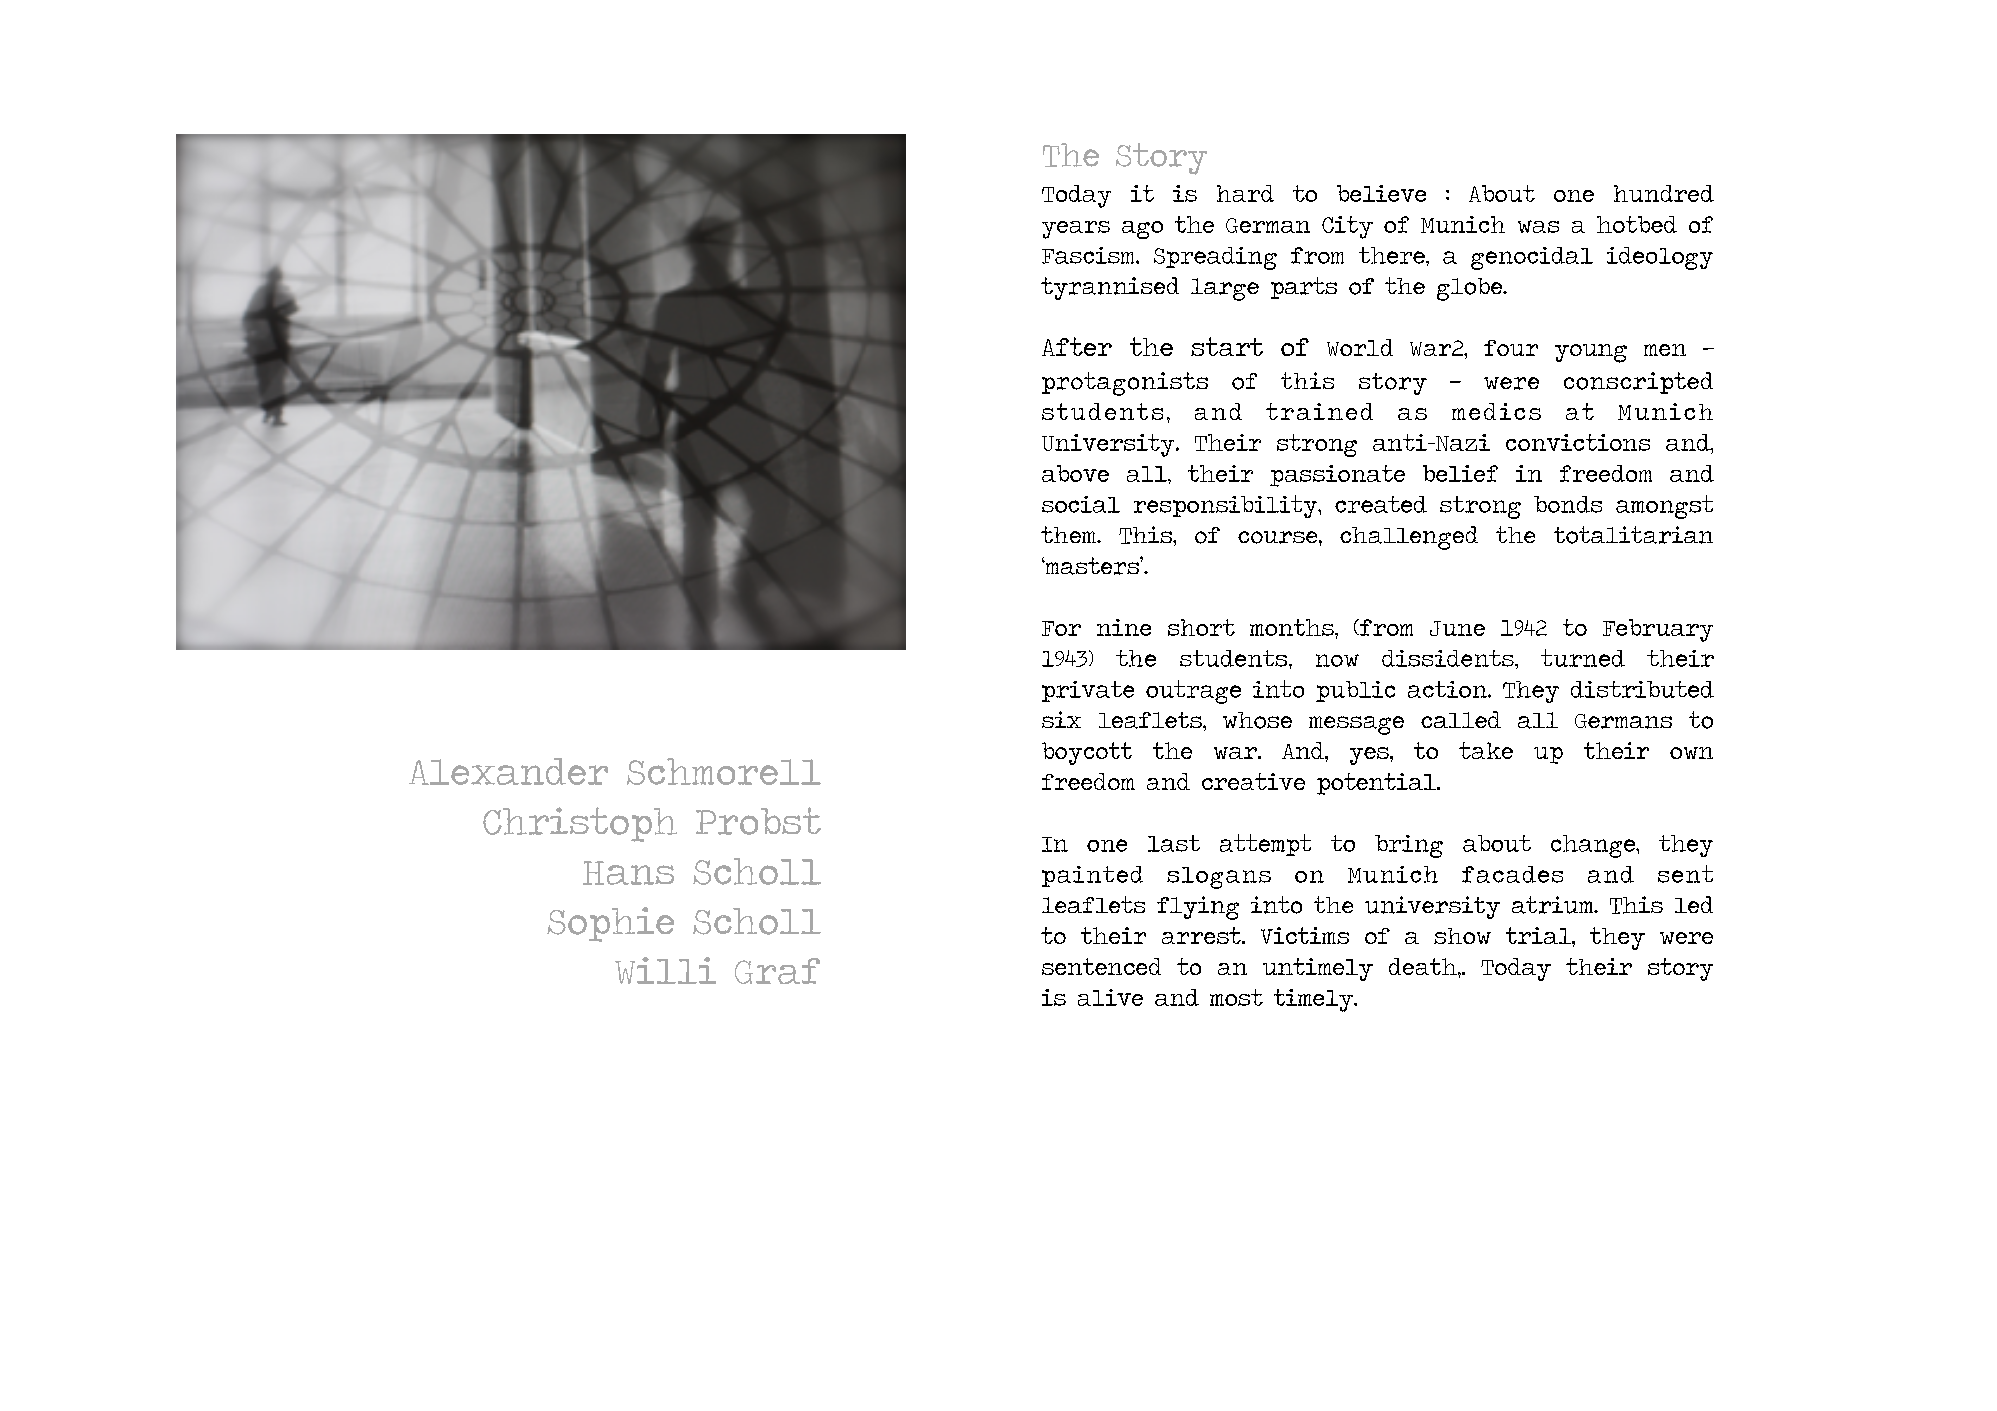 The height and width of the screenshot is (1411, 1997). I want to click on Willi, so click(665, 970).
